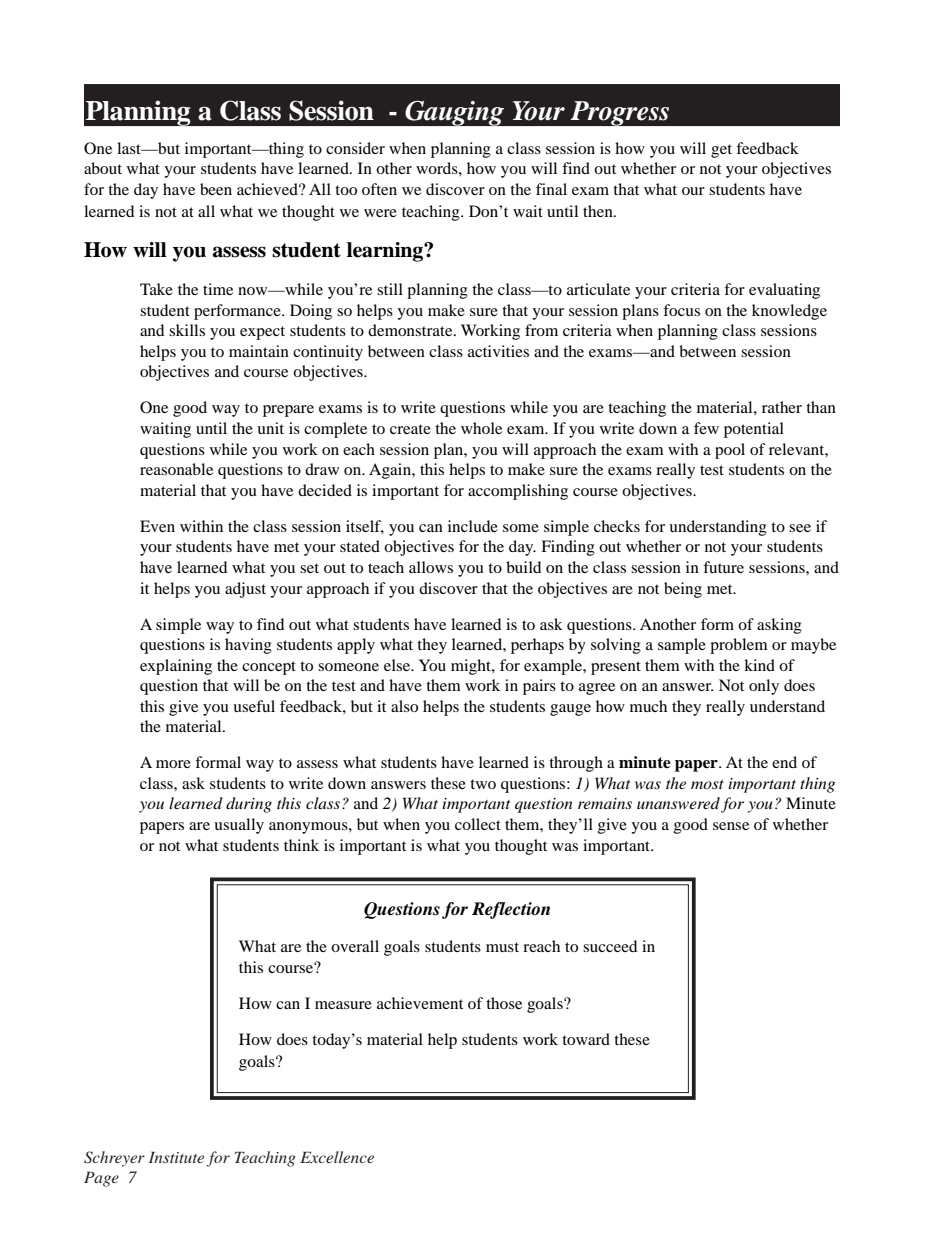 Image resolution: width=952 pixels, height=1233 pixels. I want to click on get, so click(721, 151).
